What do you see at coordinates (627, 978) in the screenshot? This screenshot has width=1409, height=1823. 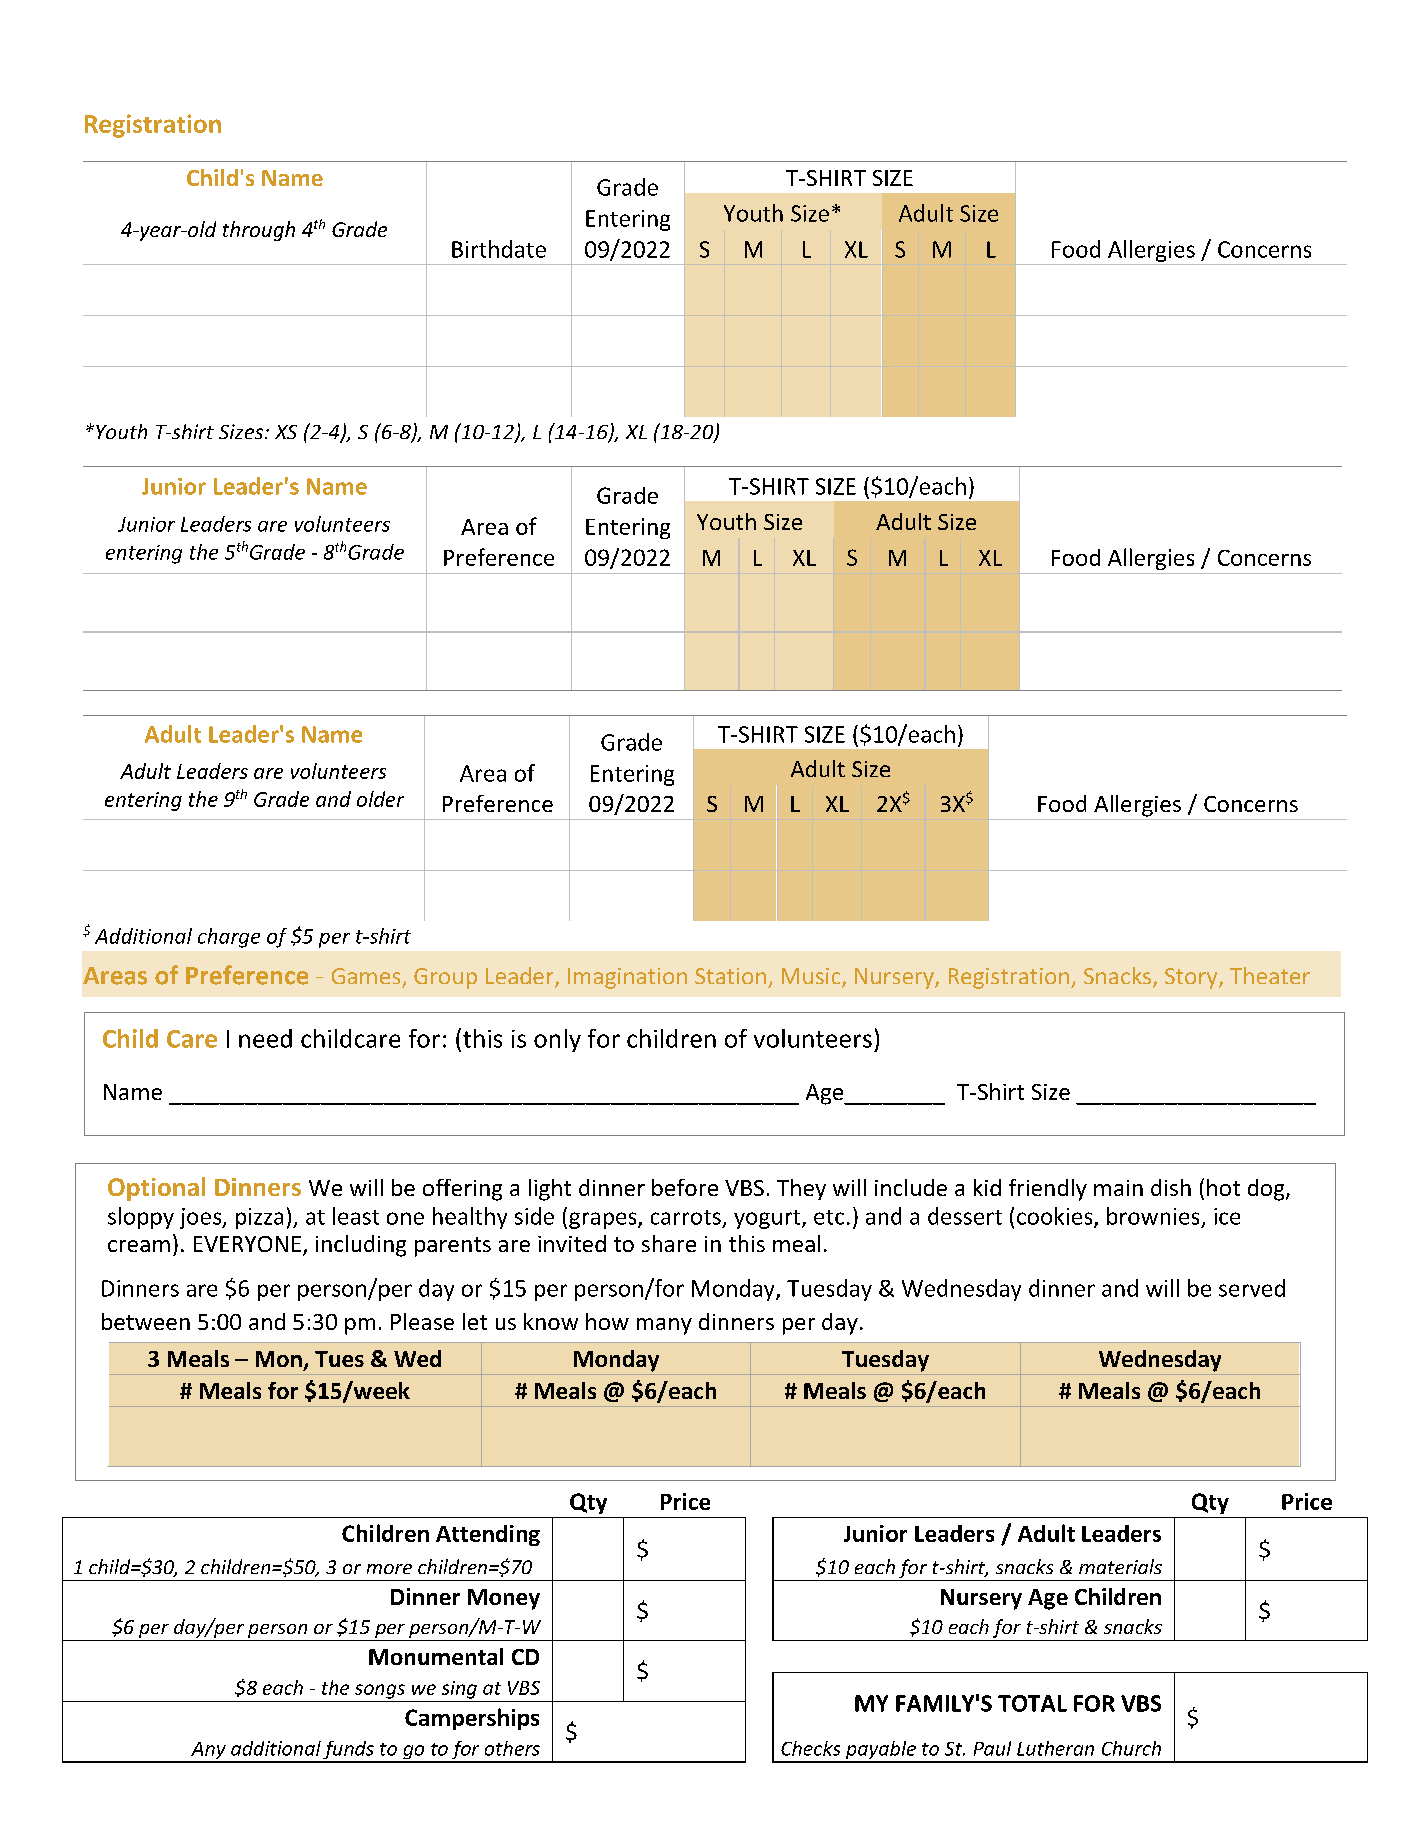 I see `Imagination` at bounding box center [627, 978].
